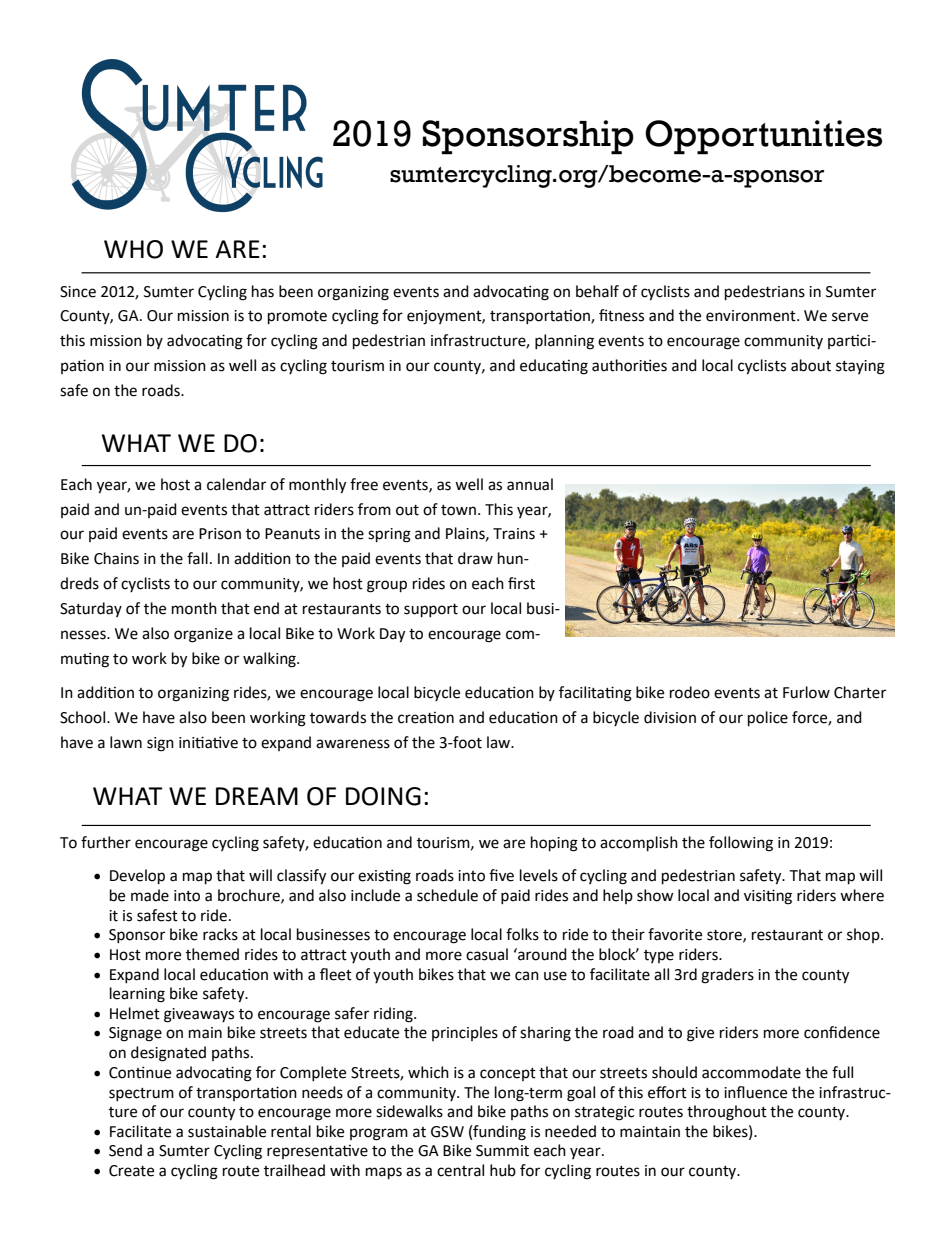  What do you see at coordinates (220, 534) in the screenshot?
I see `Prison` at bounding box center [220, 534].
